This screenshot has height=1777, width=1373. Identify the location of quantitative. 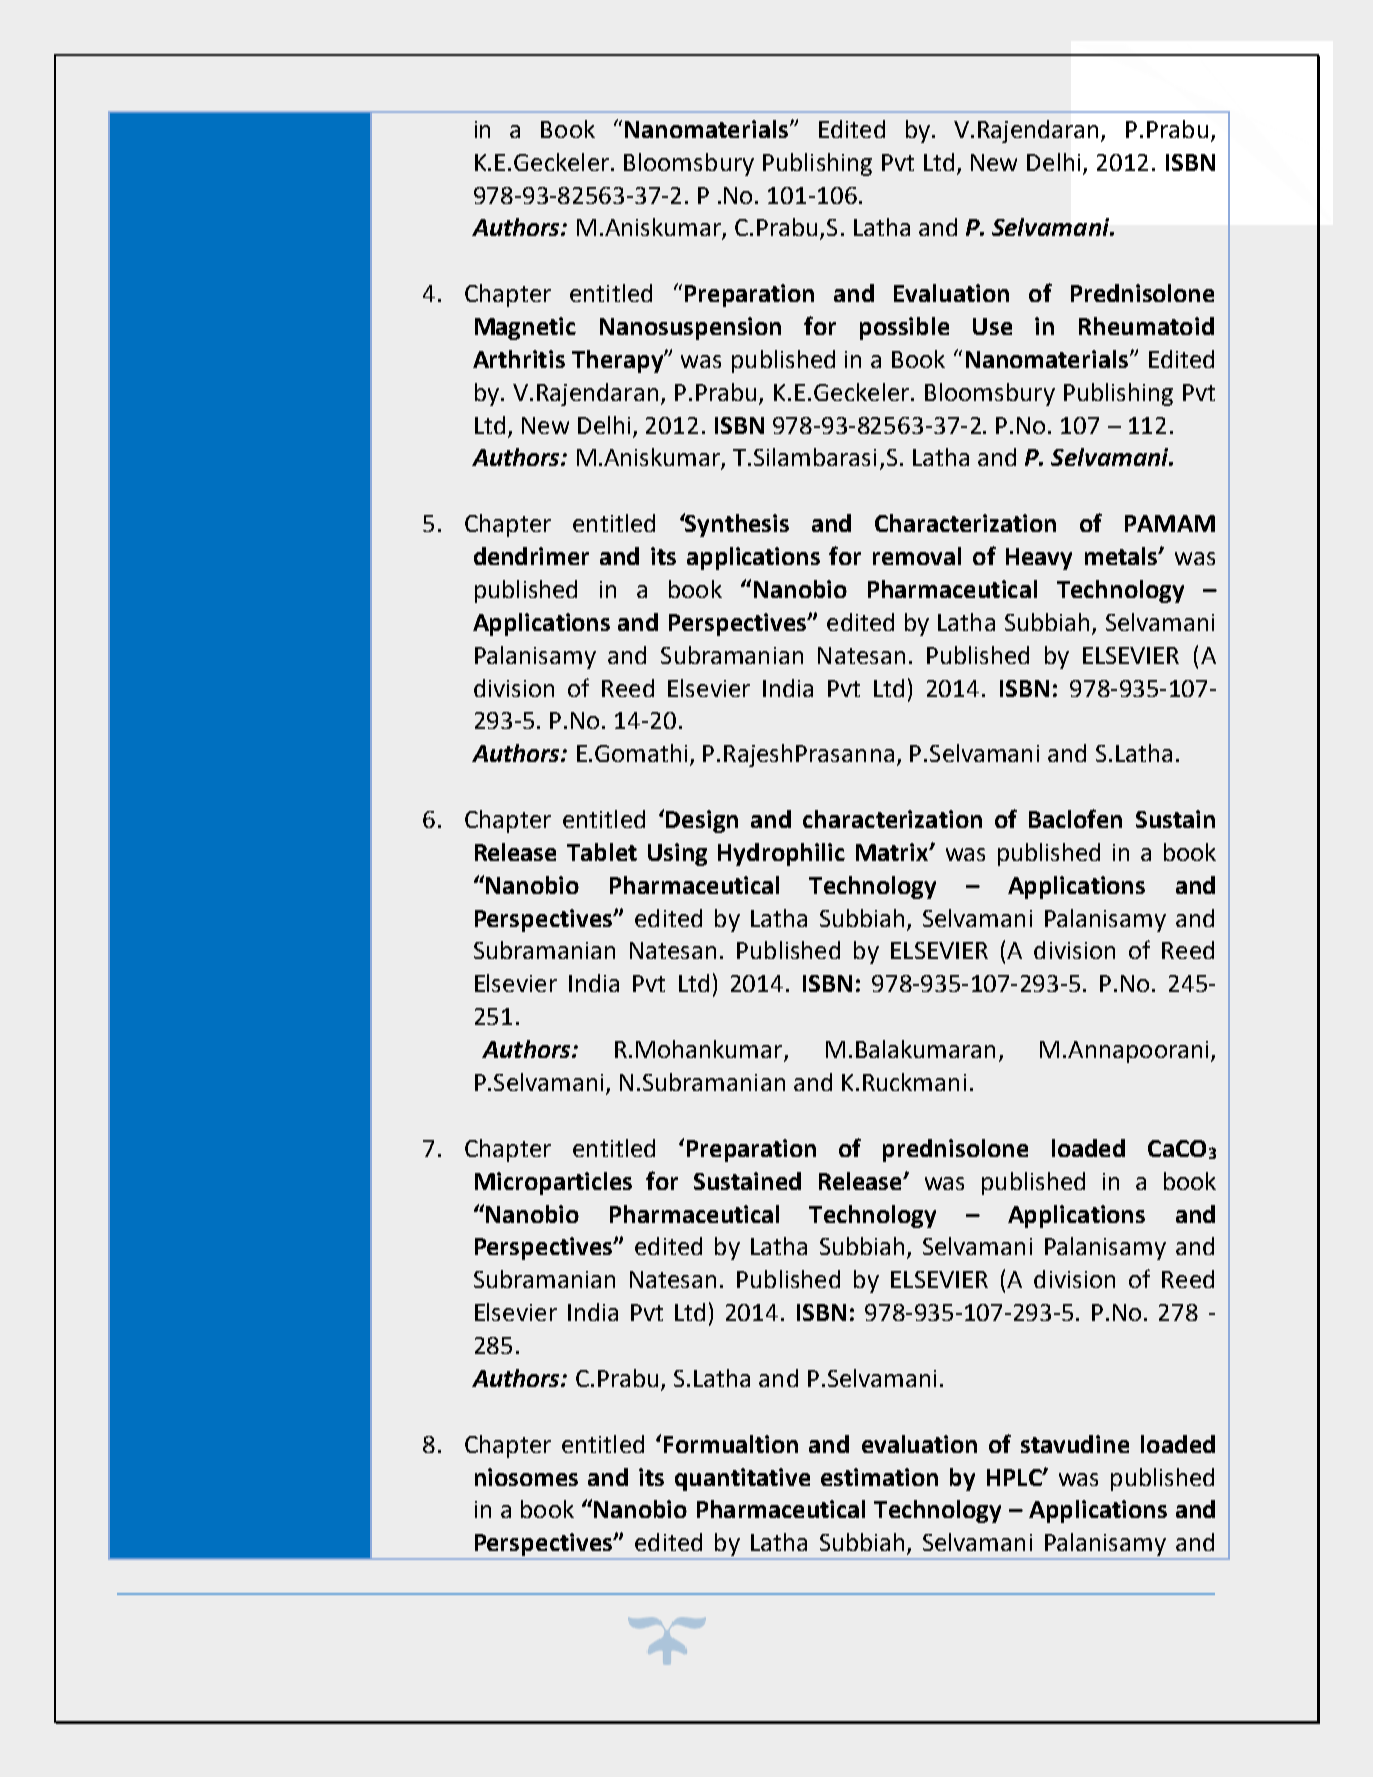
(742, 1479).
